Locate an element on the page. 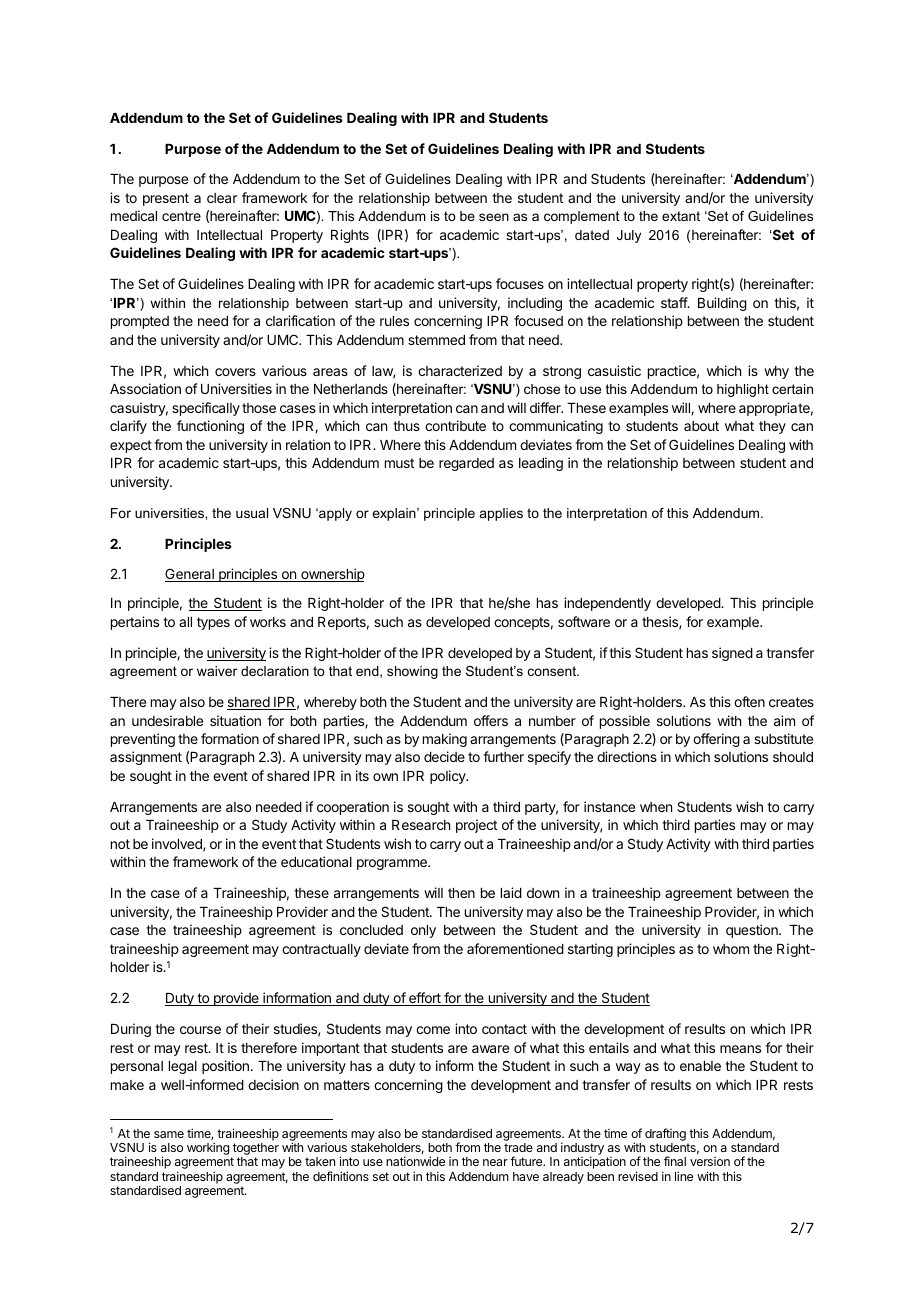 The width and height of the page is (924, 1308). working is located at coordinates (208, 1148).
